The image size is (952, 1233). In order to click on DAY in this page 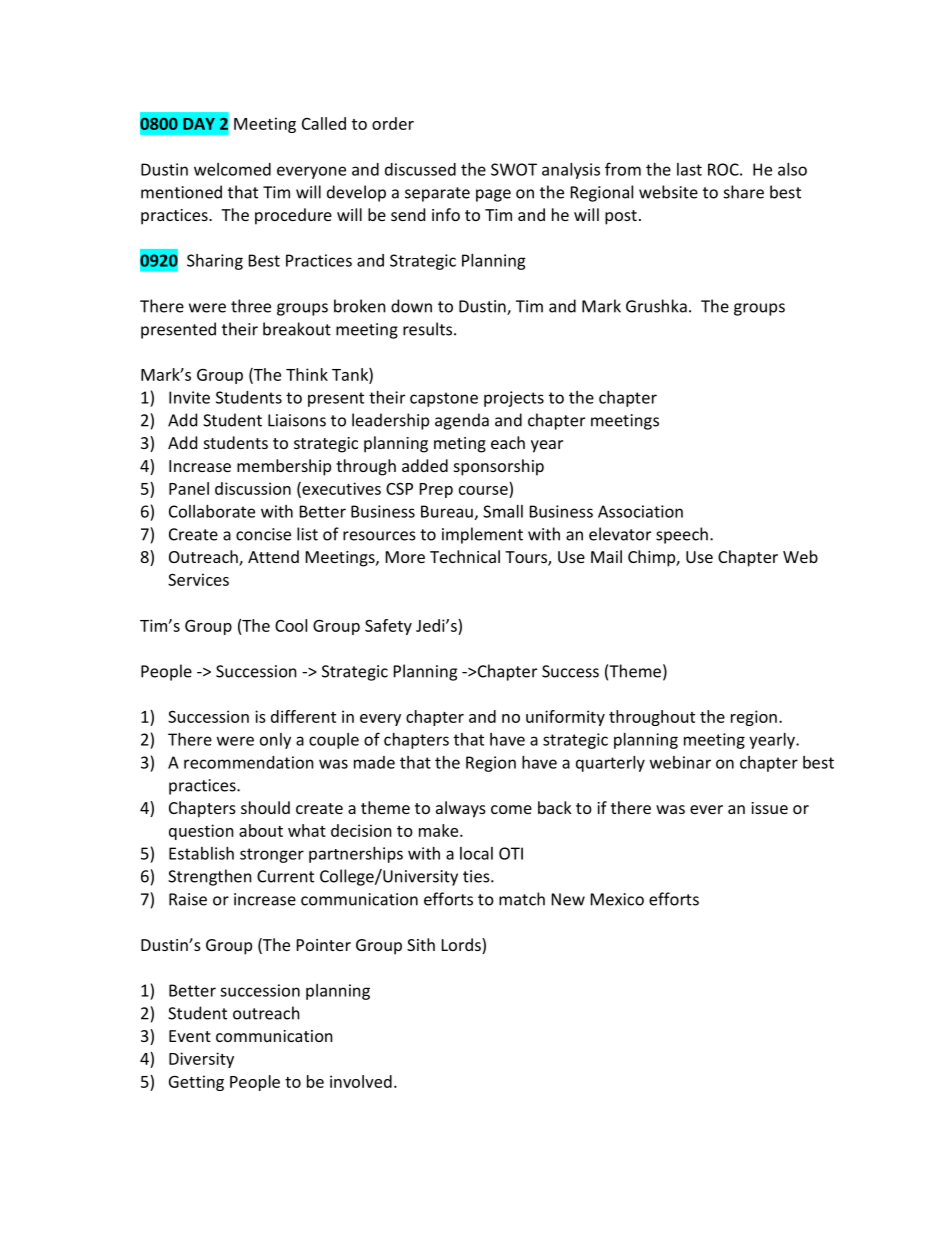, I will do `click(199, 124)`.
